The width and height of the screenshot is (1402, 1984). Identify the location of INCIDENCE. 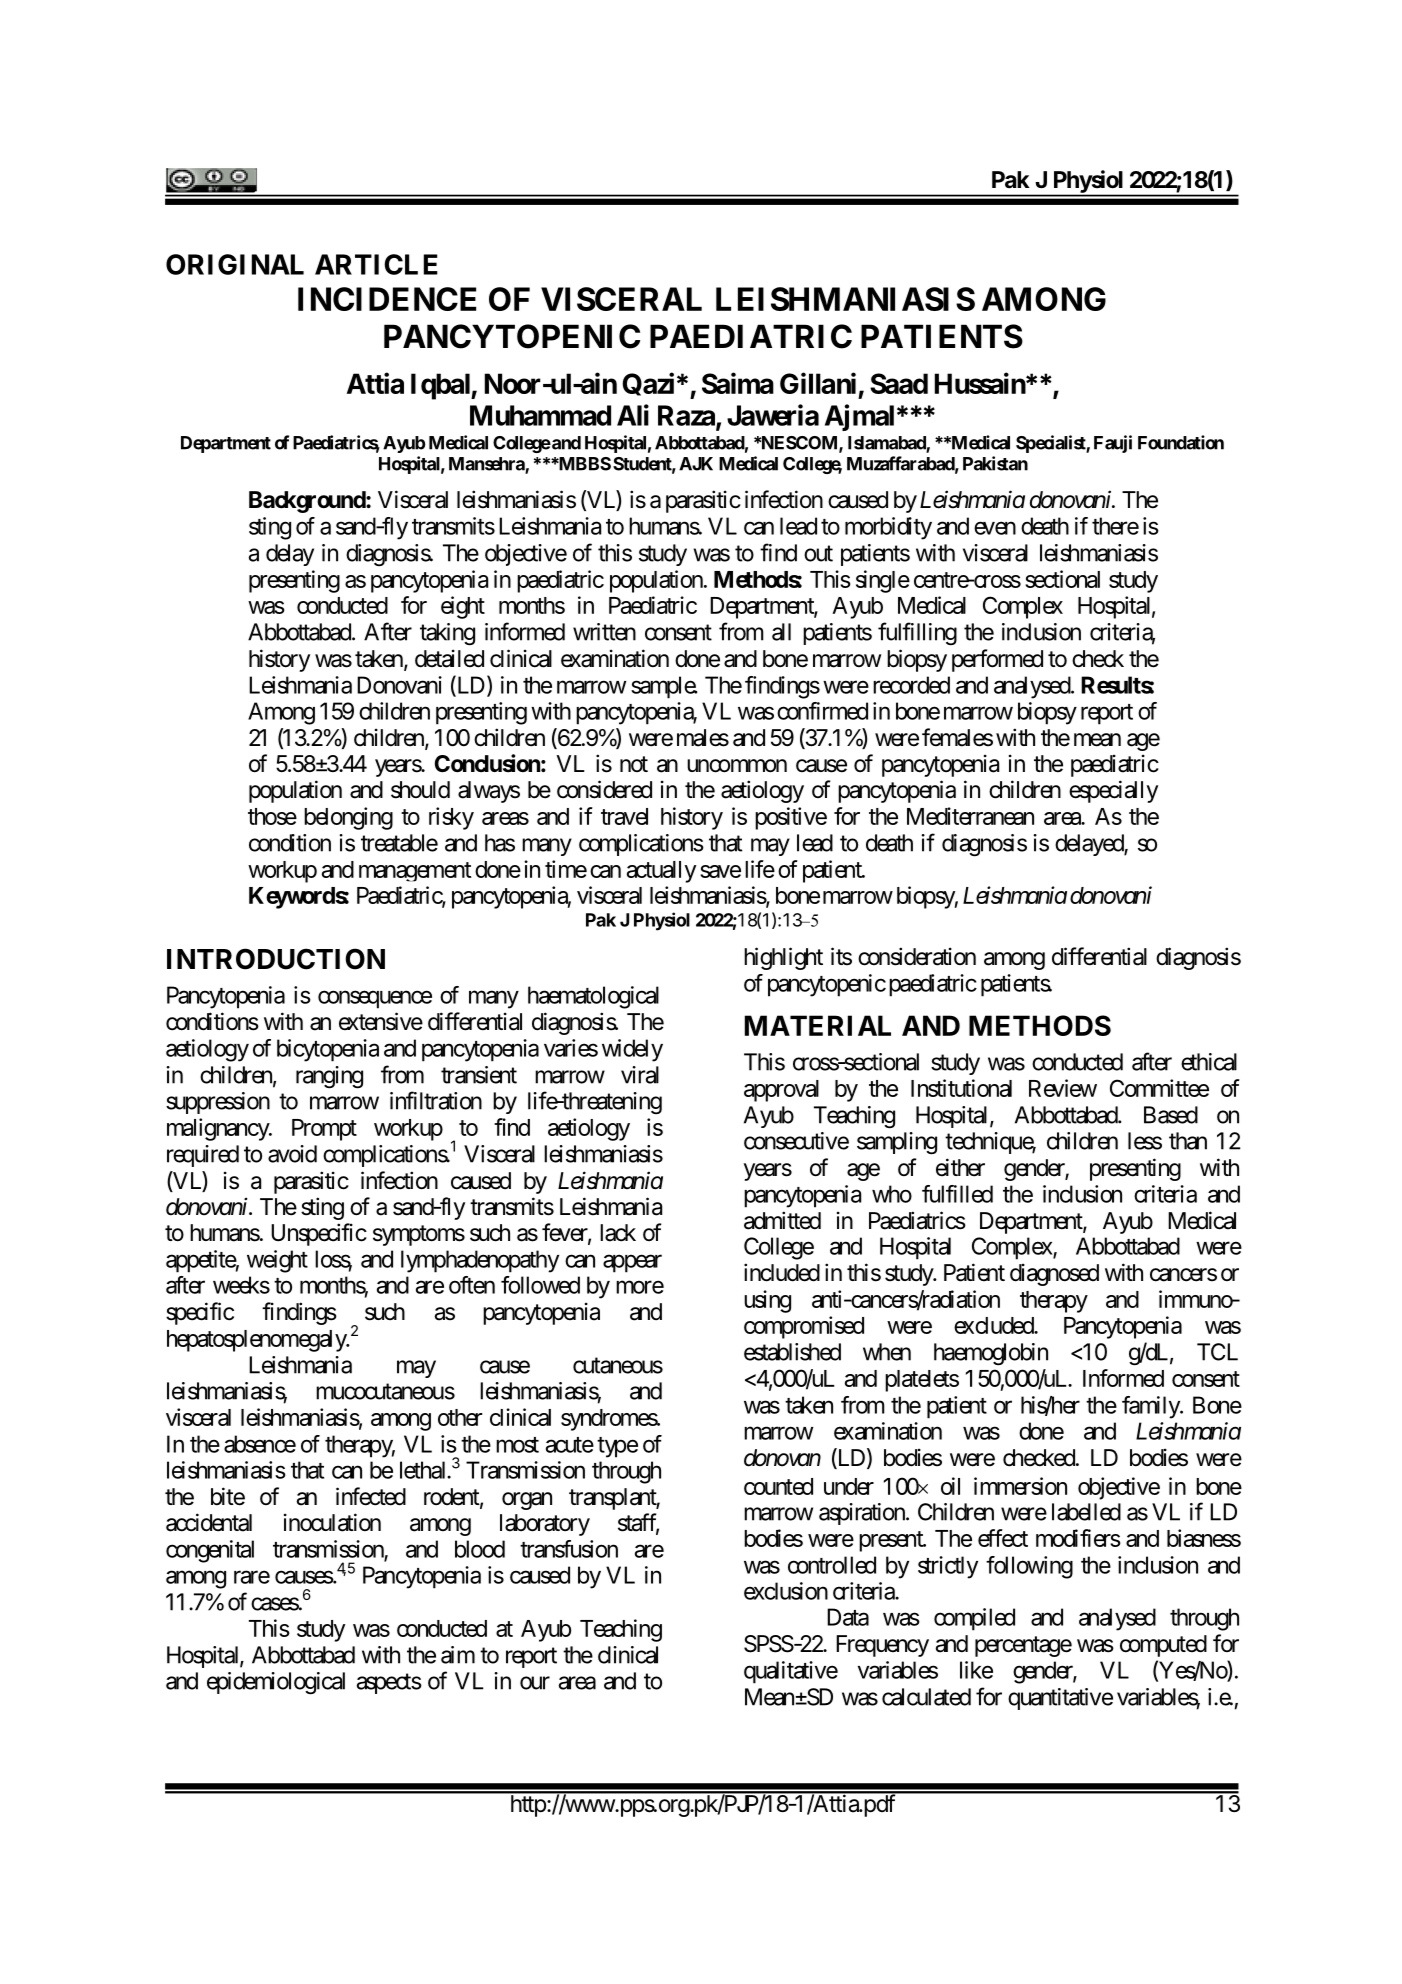
(387, 299).
